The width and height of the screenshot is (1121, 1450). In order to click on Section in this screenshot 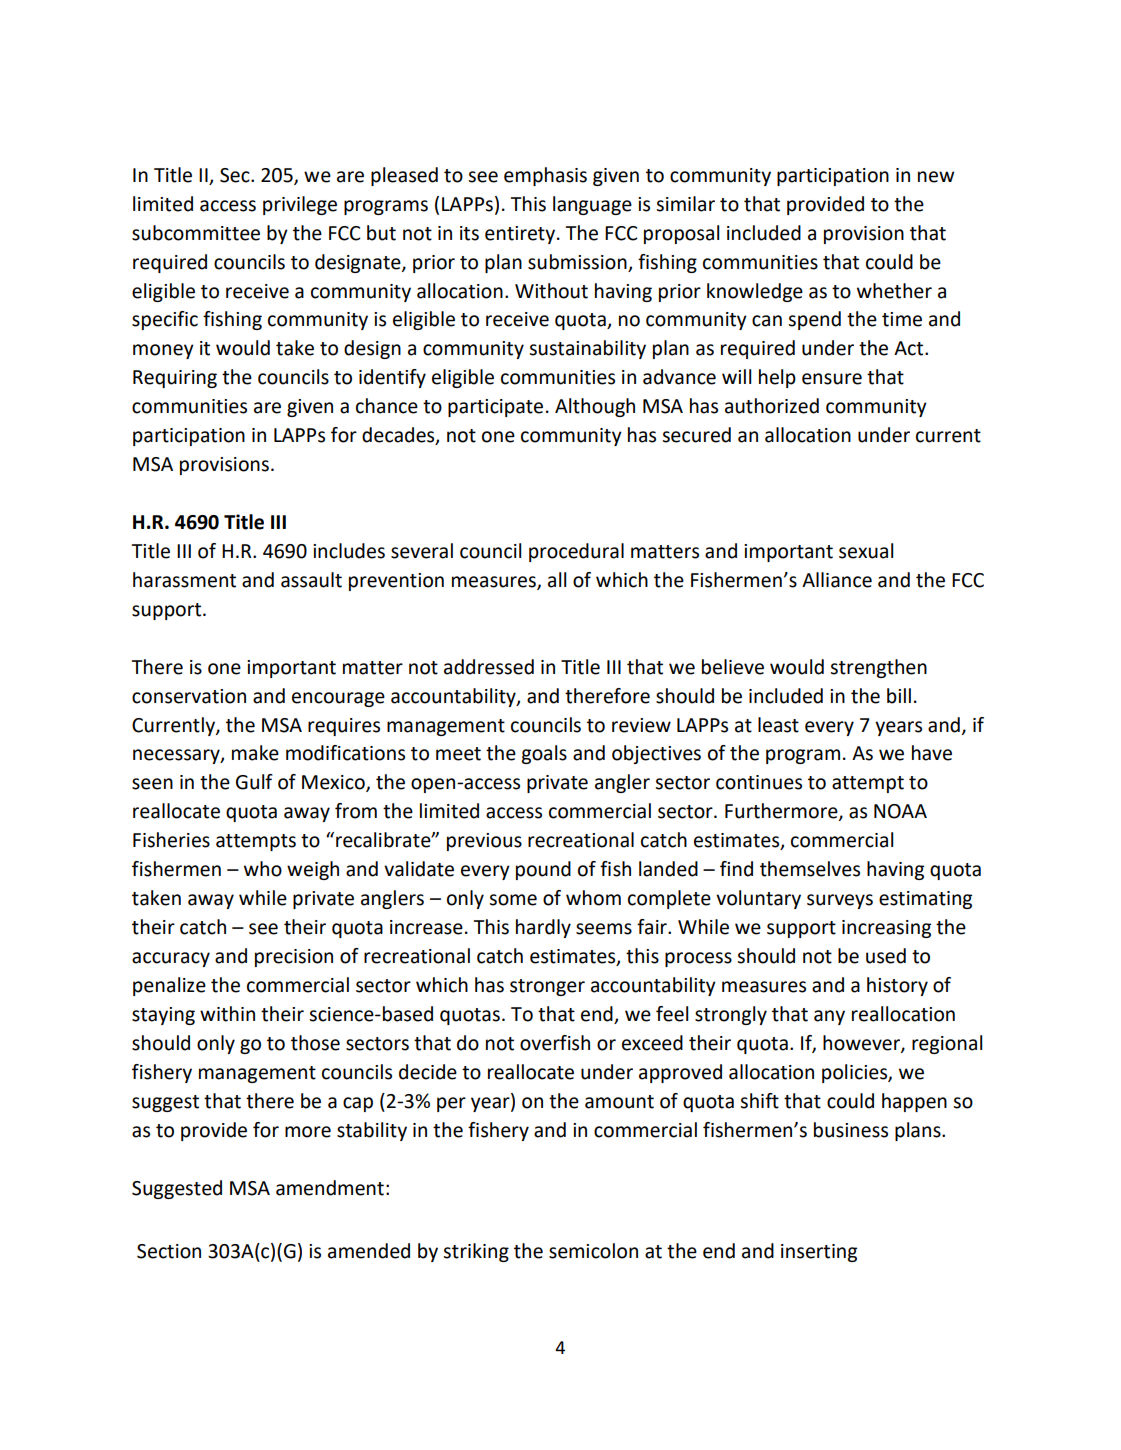, I will do `click(169, 1251)`.
